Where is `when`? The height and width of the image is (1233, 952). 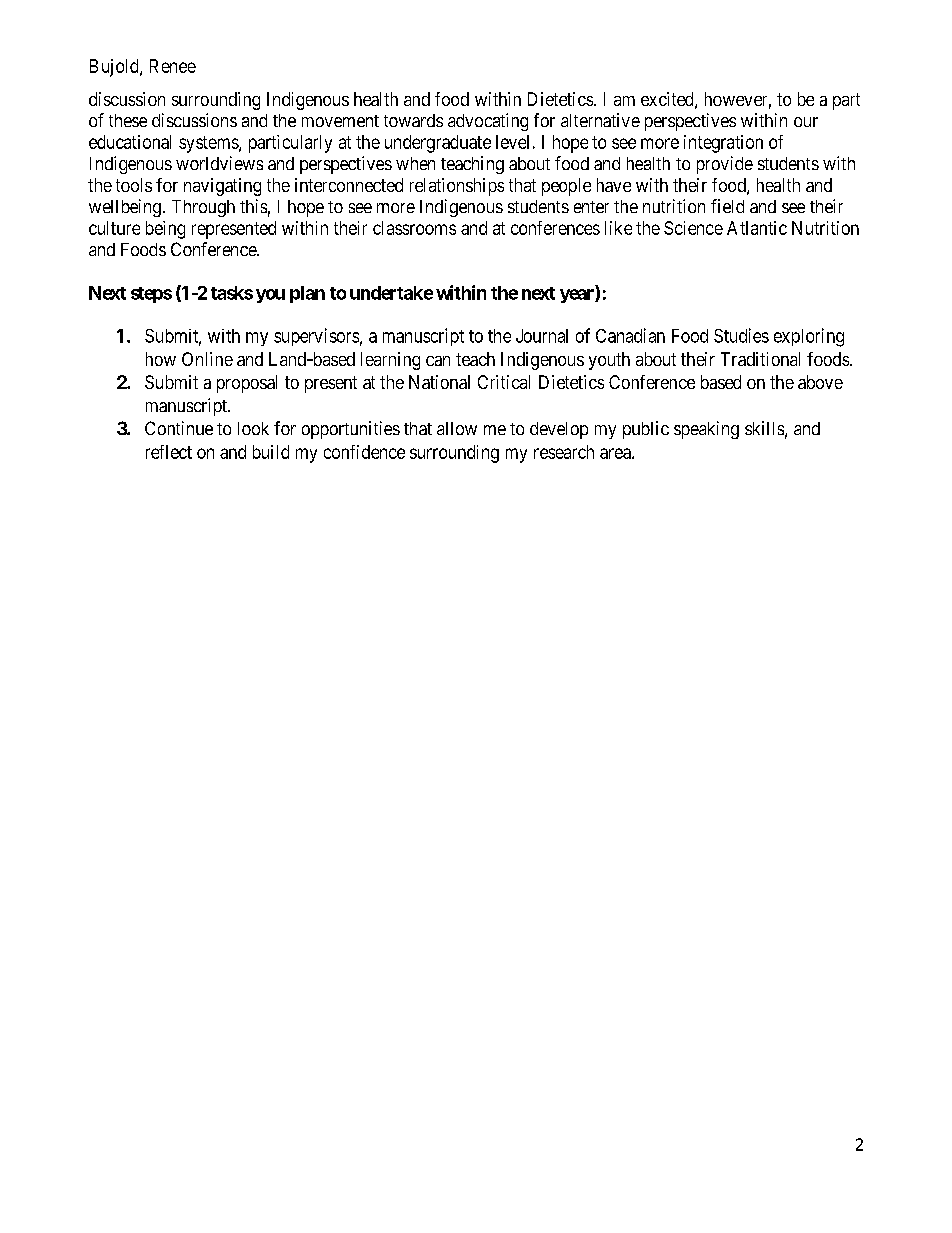 when is located at coordinates (415, 163).
